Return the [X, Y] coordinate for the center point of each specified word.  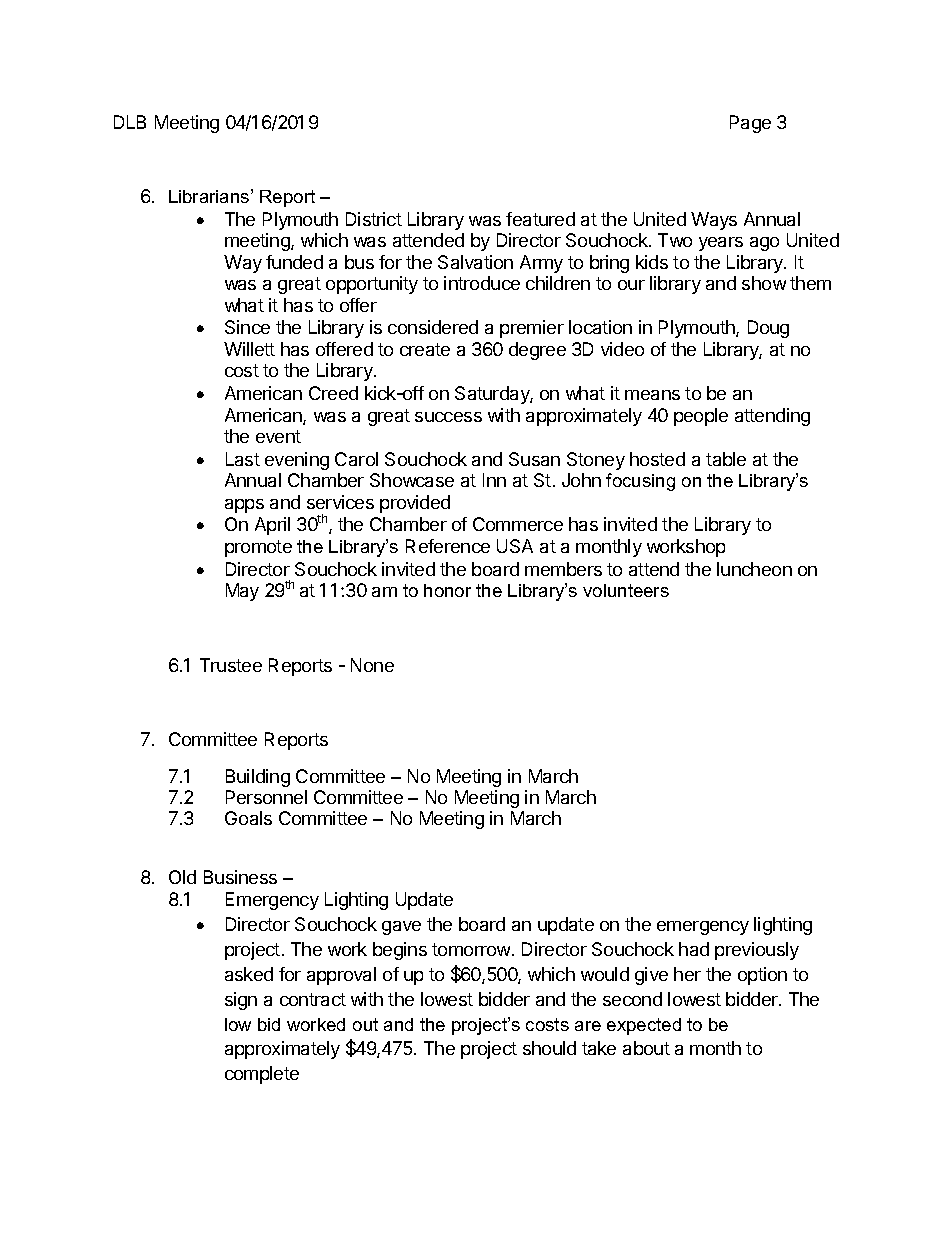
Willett [249, 349]
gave [401, 928]
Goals [248, 818]
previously [757, 951]
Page [750, 124]
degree [537, 351]
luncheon [754, 569]
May [242, 592]
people [701, 417]
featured [540, 219]
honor [447, 590]
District [374, 219]
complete [262, 1075]
